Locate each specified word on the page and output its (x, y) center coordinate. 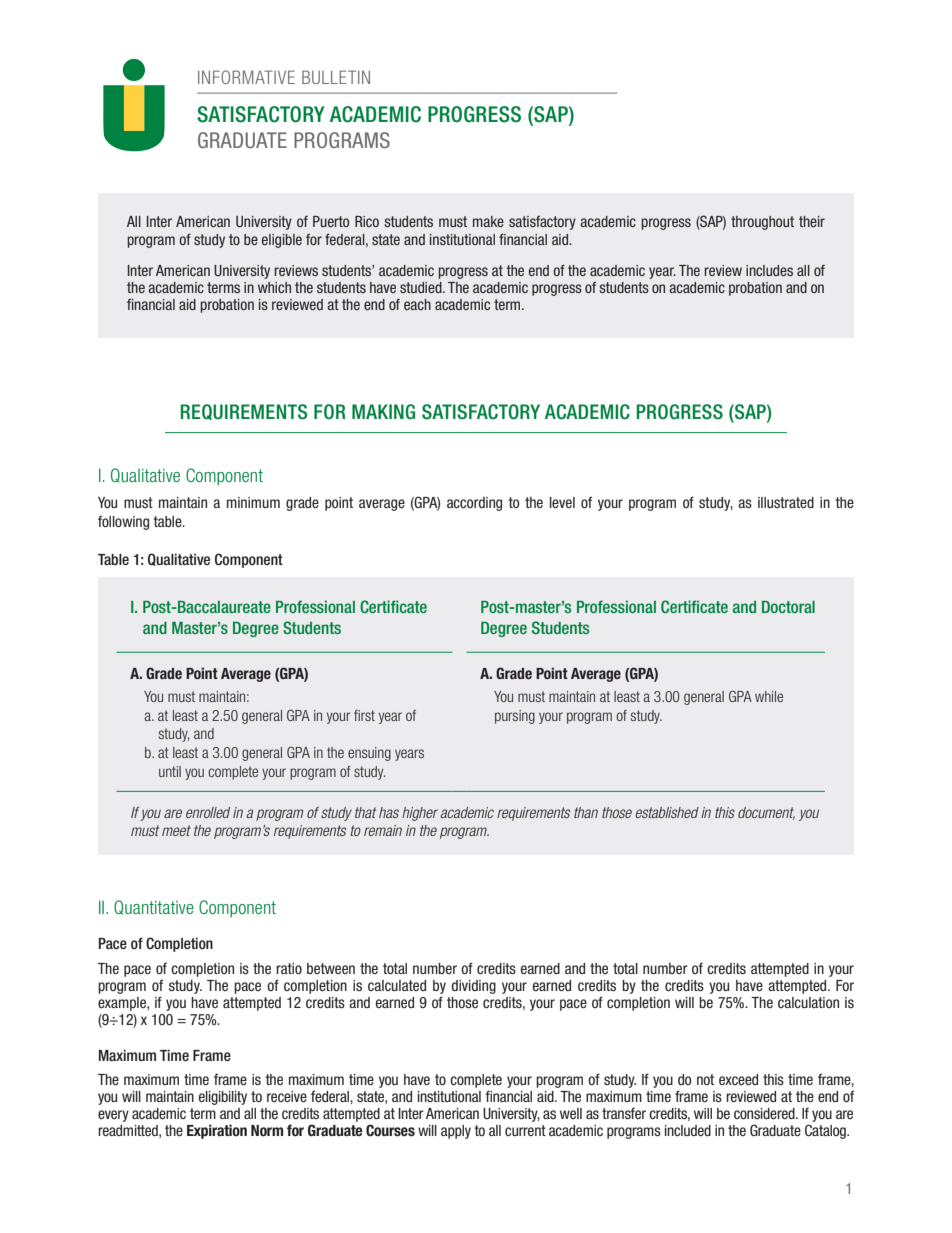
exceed (738, 1079)
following (123, 522)
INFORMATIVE (246, 77)
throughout (762, 223)
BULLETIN (336, 77)
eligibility (223, 1098)
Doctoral (788, 607)
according (474, 504)
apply (456, 1132)
